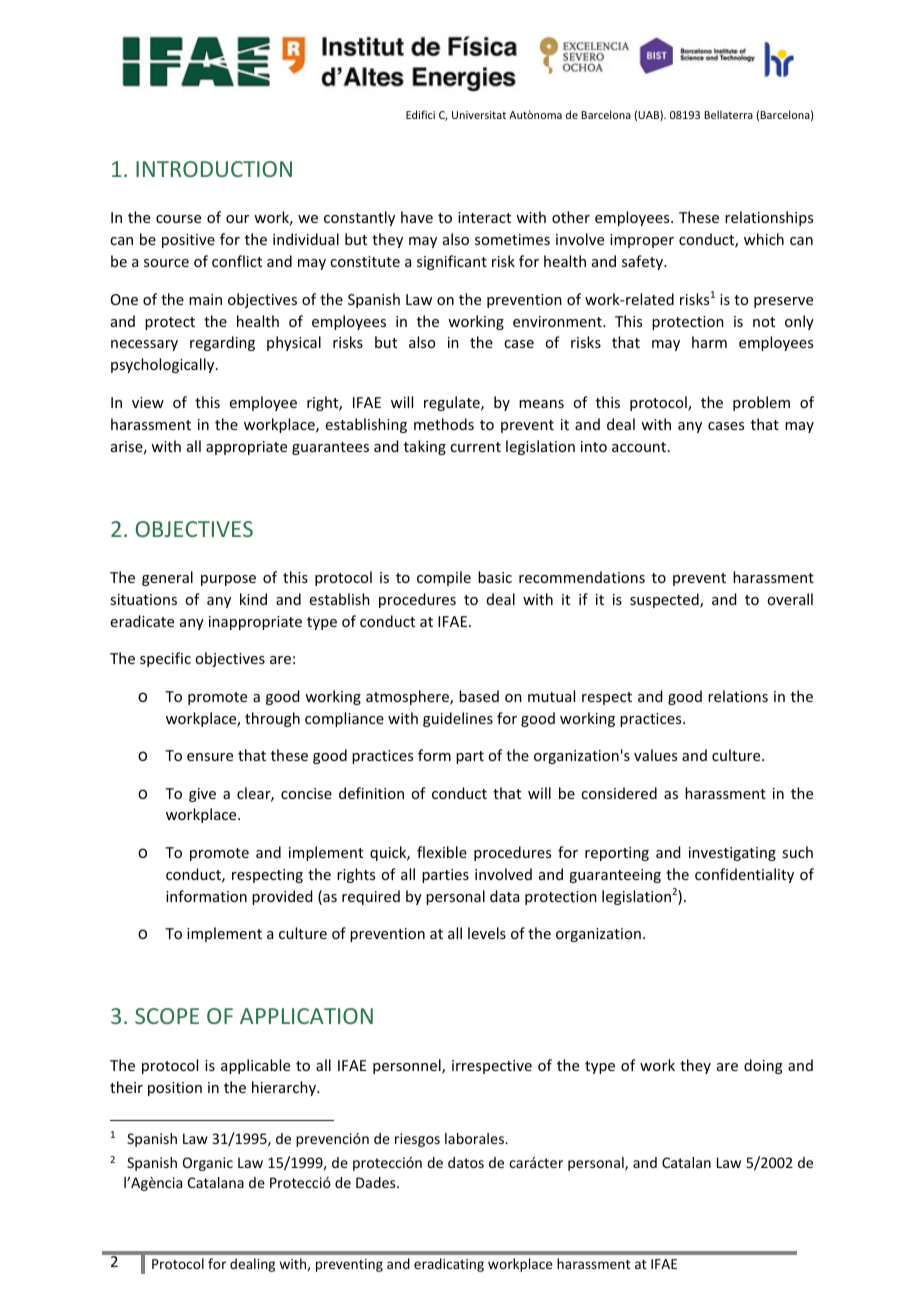 This screenshot has width=924, height=1308. I want to click on Universitat, so click(479, 115).
